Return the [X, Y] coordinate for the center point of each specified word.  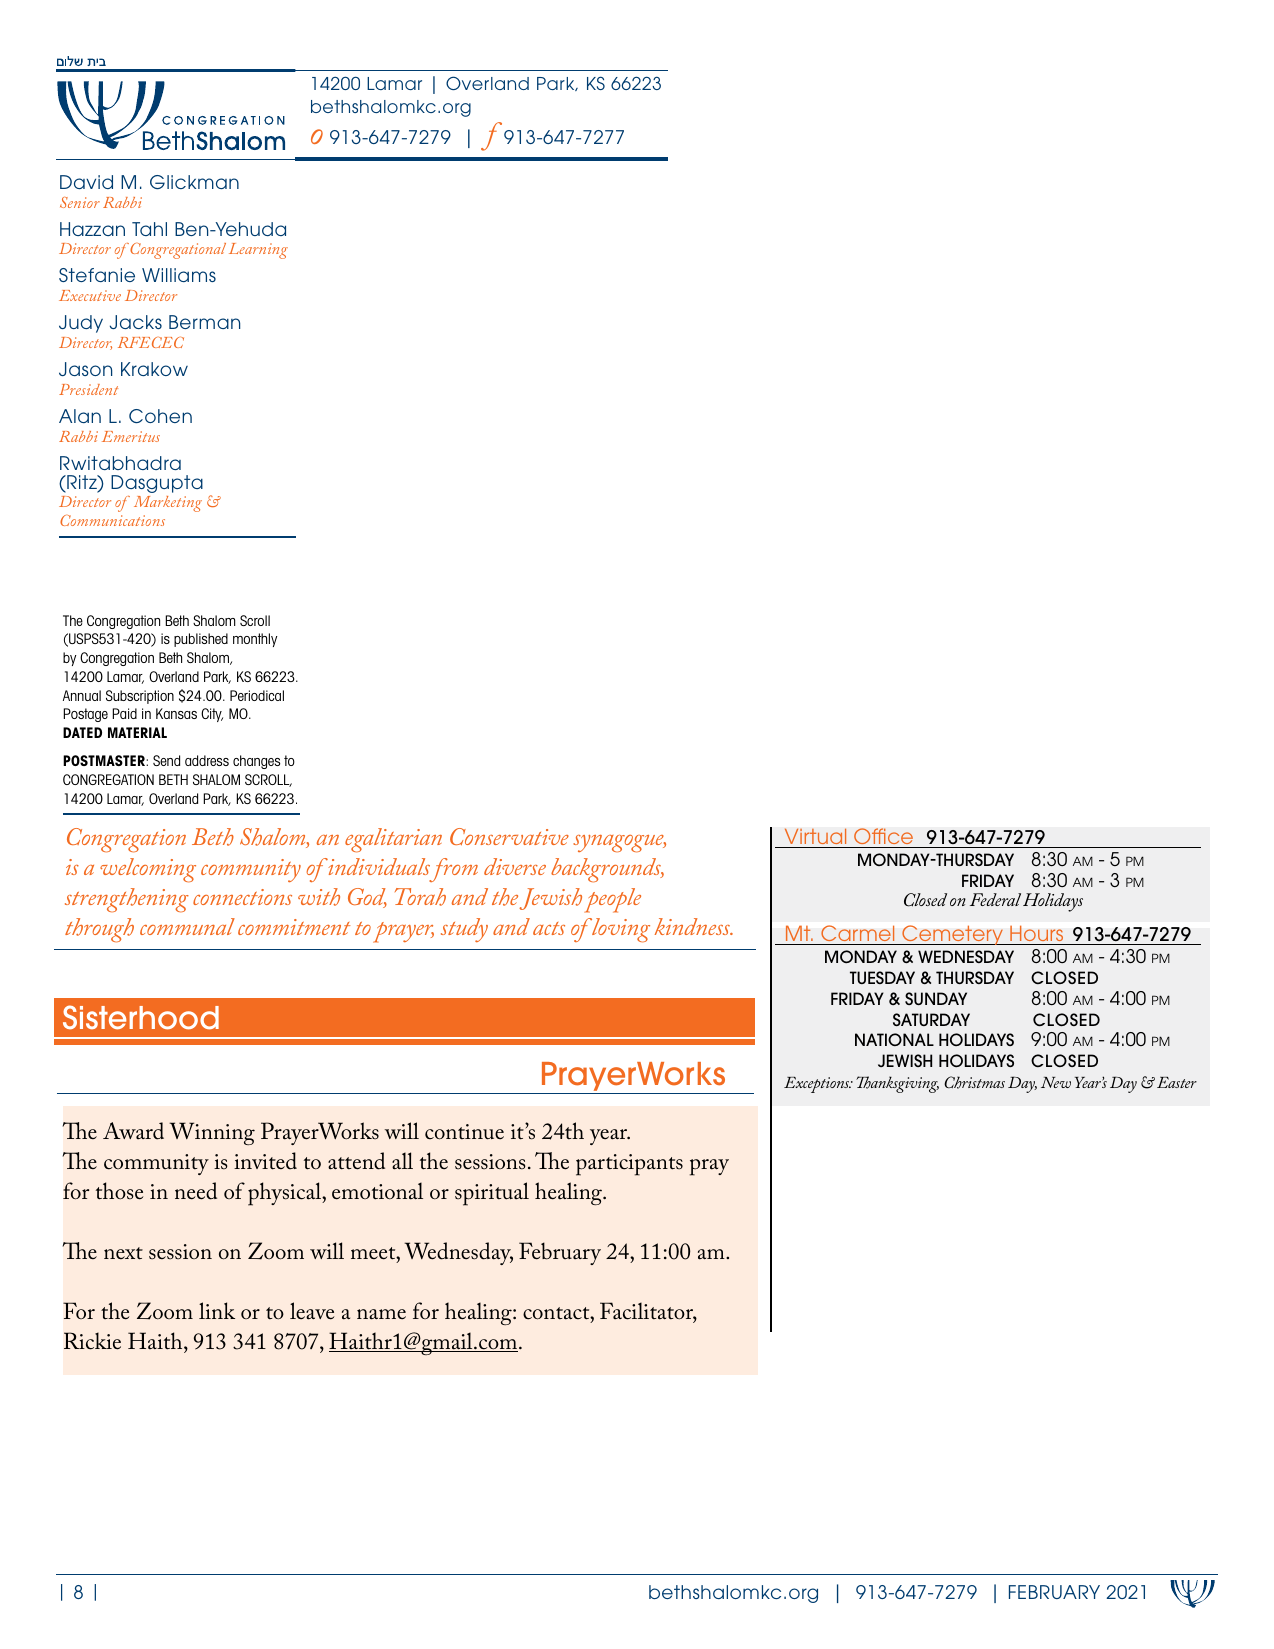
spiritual [492, 1194]
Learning [258, 251]
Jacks [136, 322]
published [201, 640]
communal [187, 926]
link [217, 1310]
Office [883, 836]
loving [620, 930]
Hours [1036, 933]
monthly [255, 640]
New [1056, 1082]
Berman [204, 322]
